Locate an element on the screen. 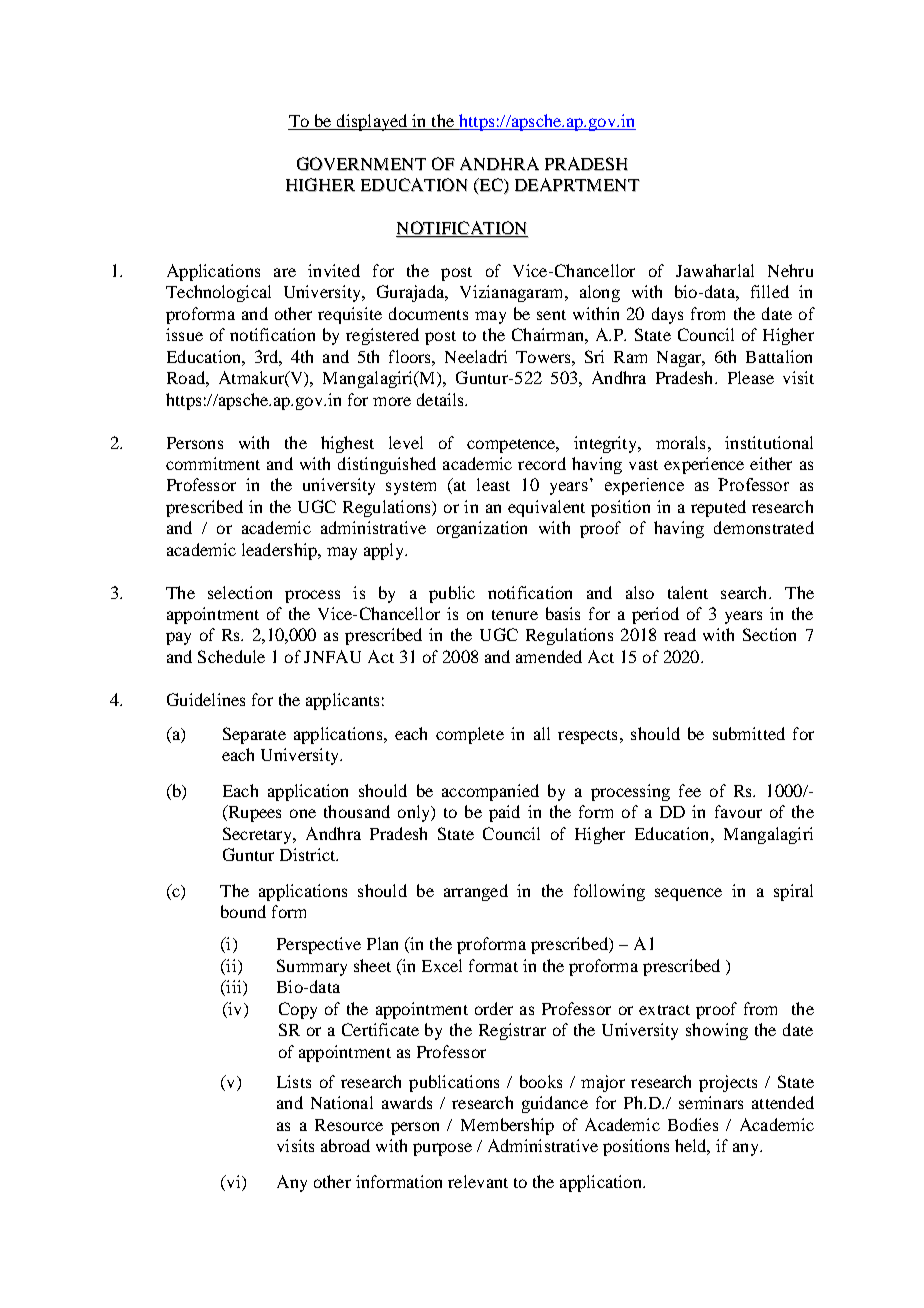  documents is located at coordinates (428, 313).
